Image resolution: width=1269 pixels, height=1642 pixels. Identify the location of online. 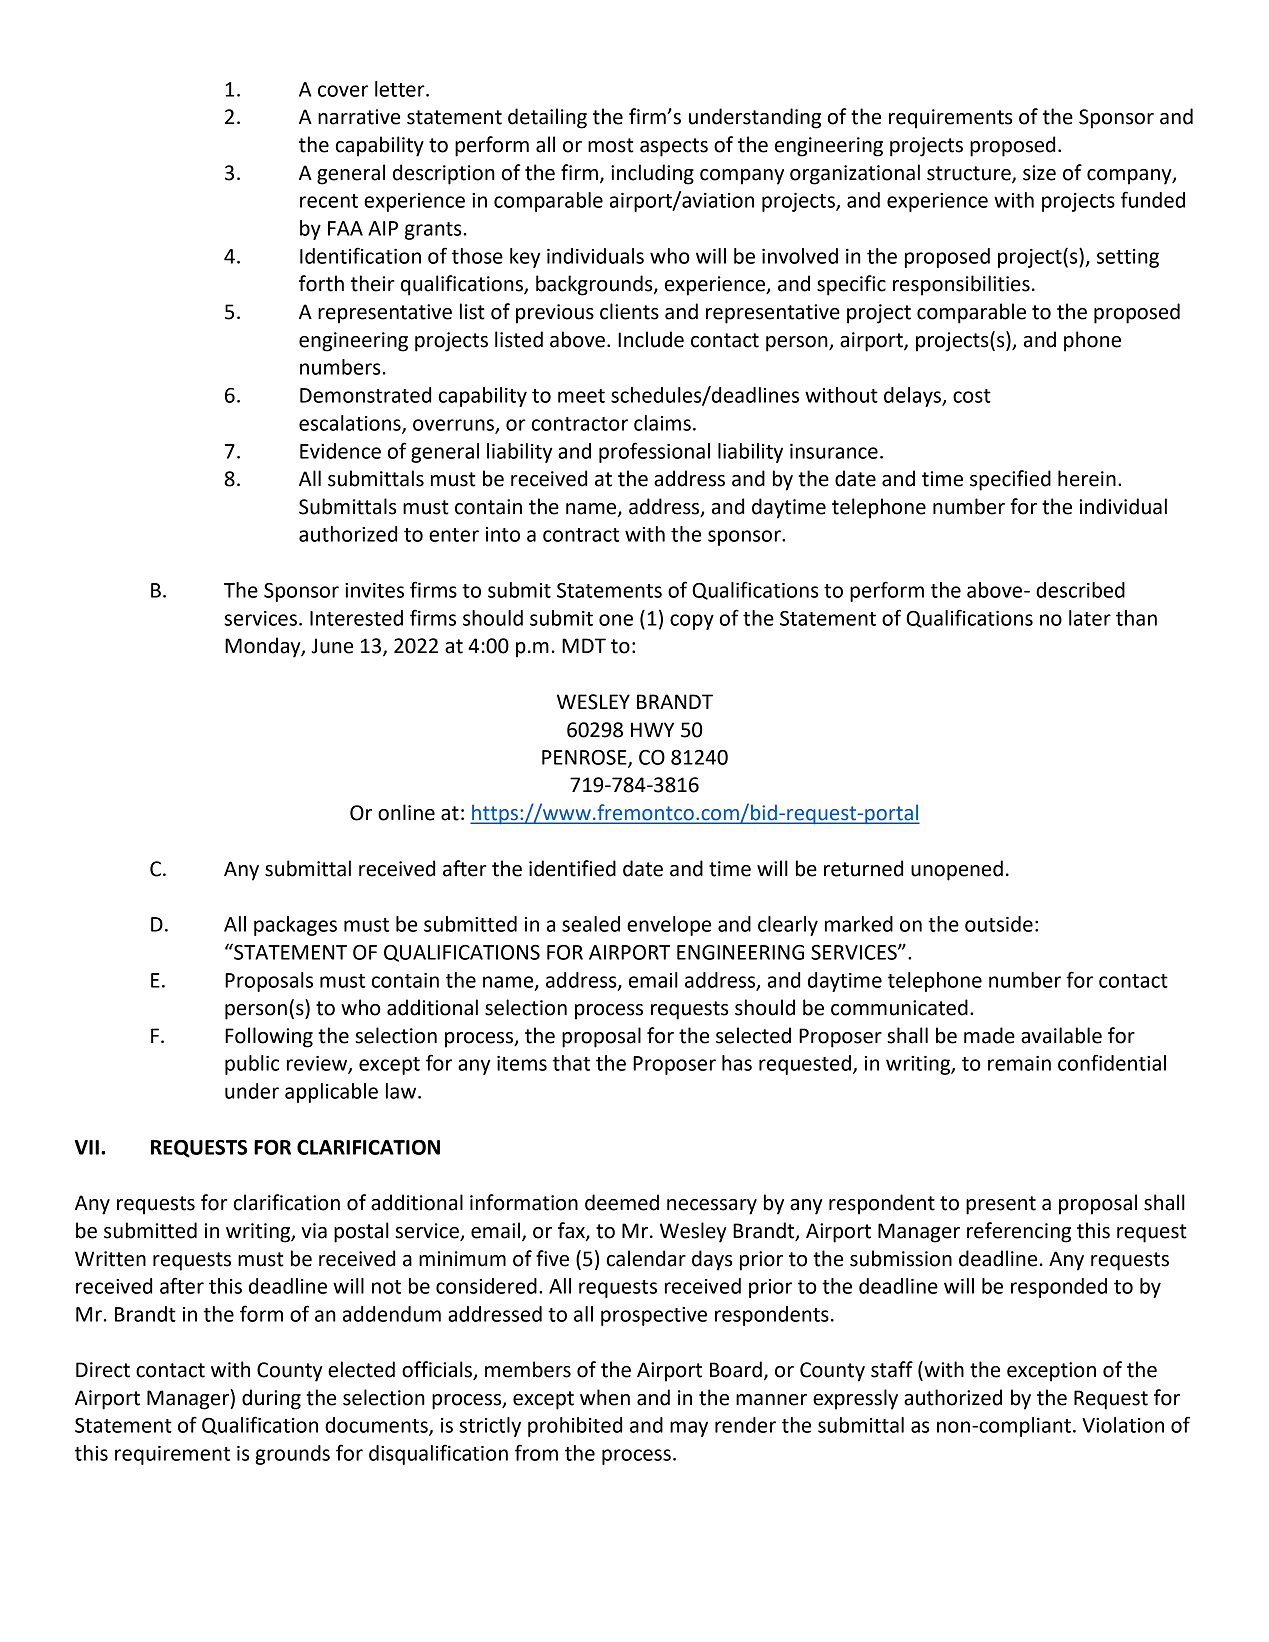
(406, 812).
